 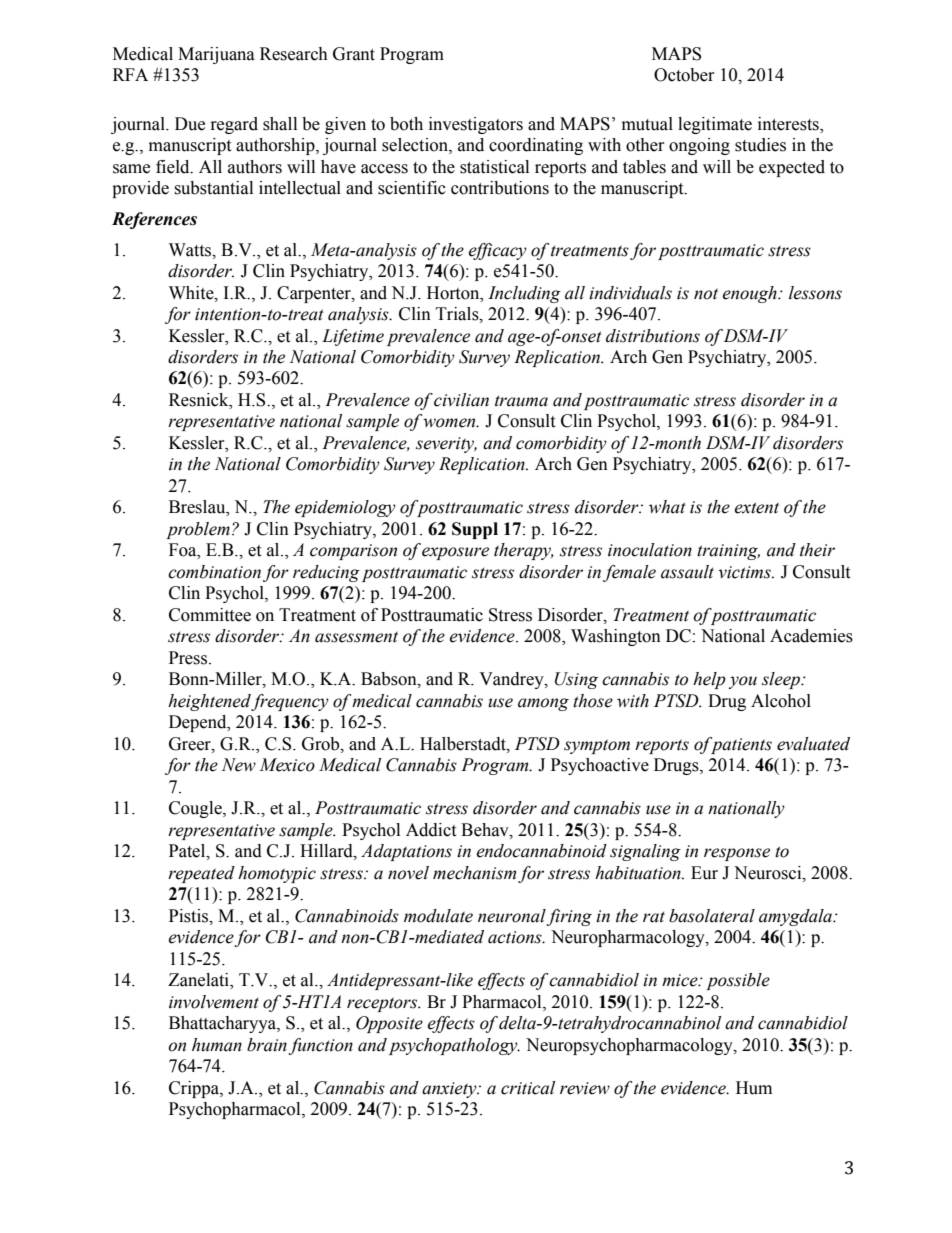 I want to click on psychopathology, so click(x=454, y=1046).
